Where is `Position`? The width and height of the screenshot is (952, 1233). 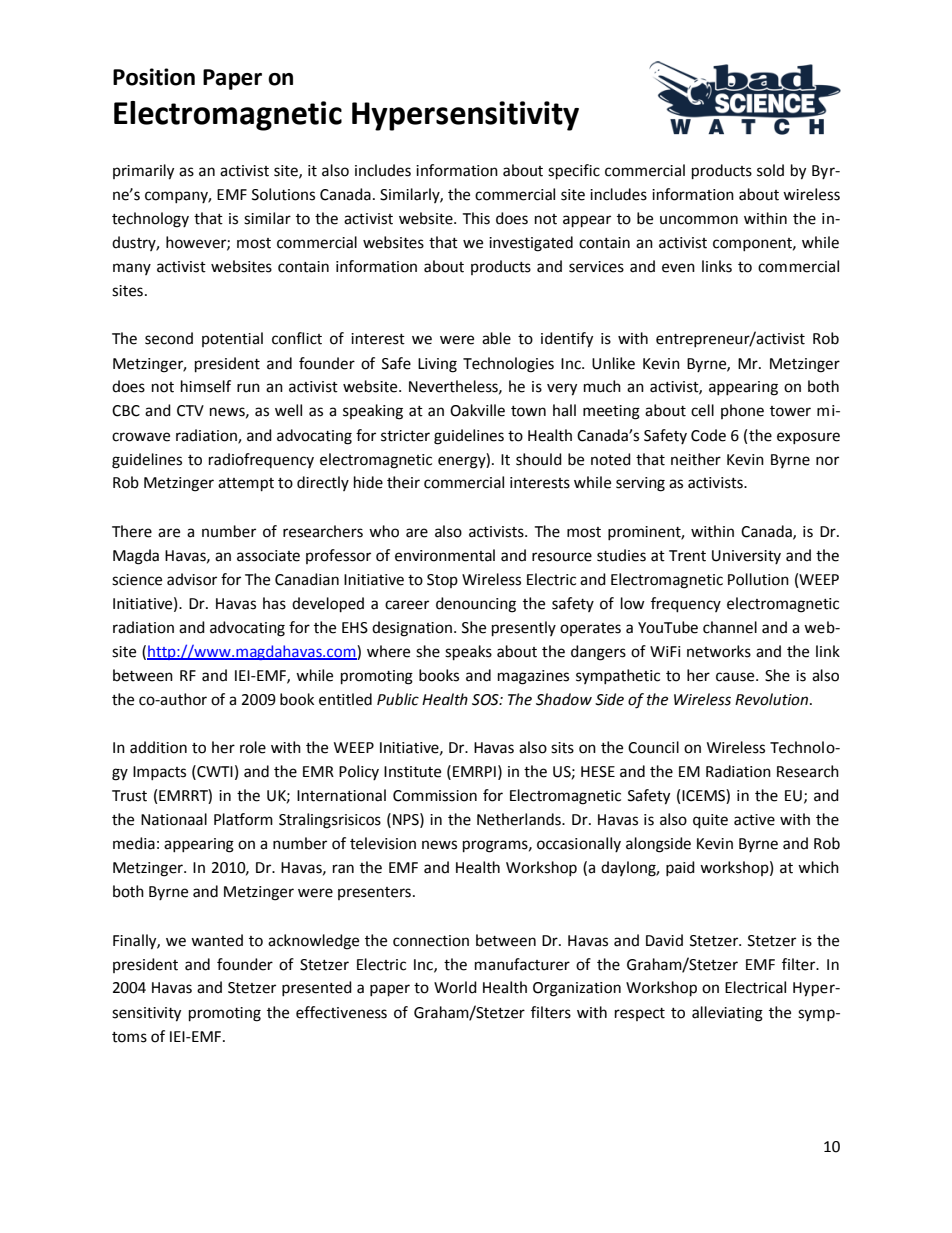
Position is located at coordinates (154, 77).
